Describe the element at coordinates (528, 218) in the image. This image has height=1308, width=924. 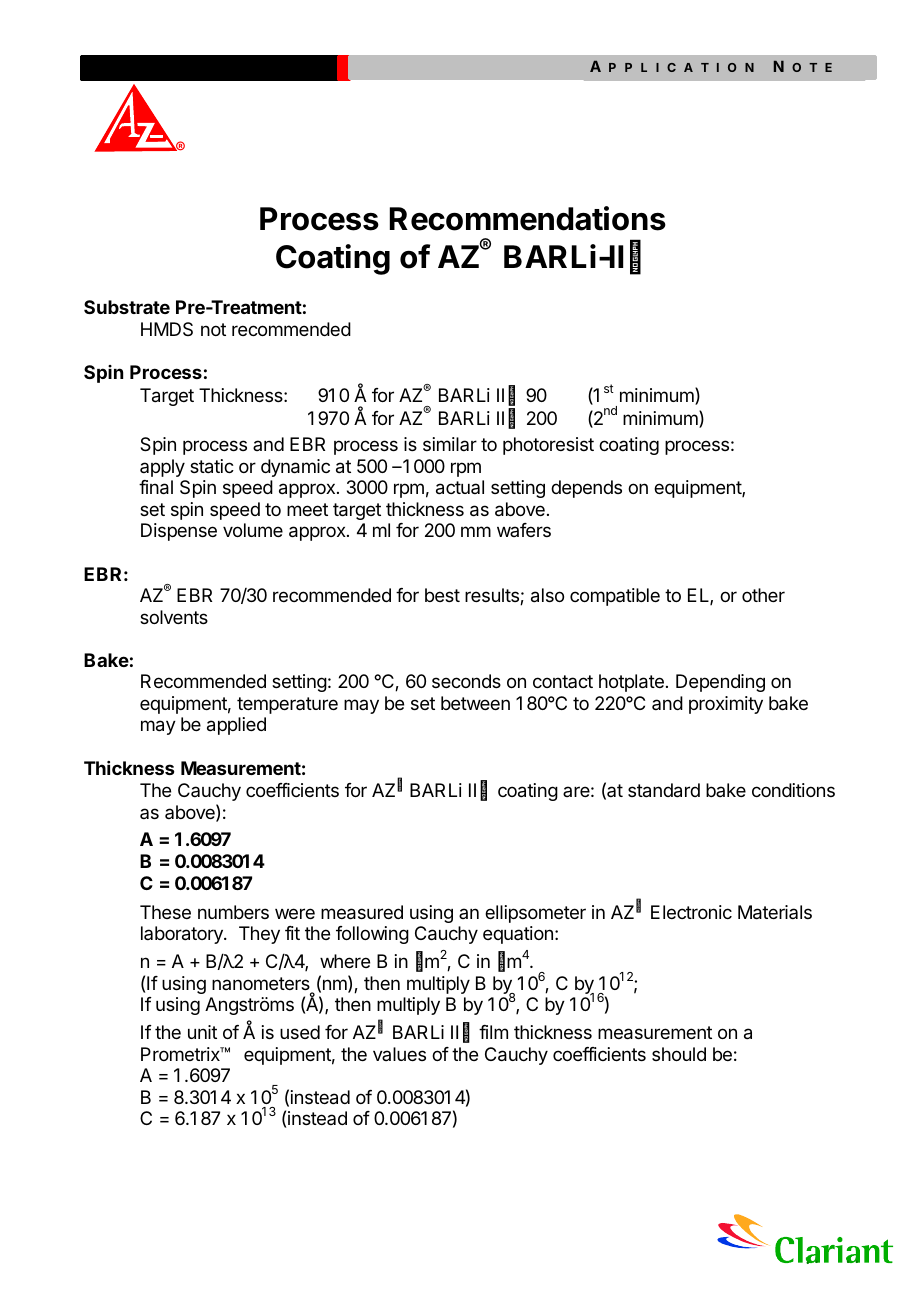
I see `Recommendations` at that location.
